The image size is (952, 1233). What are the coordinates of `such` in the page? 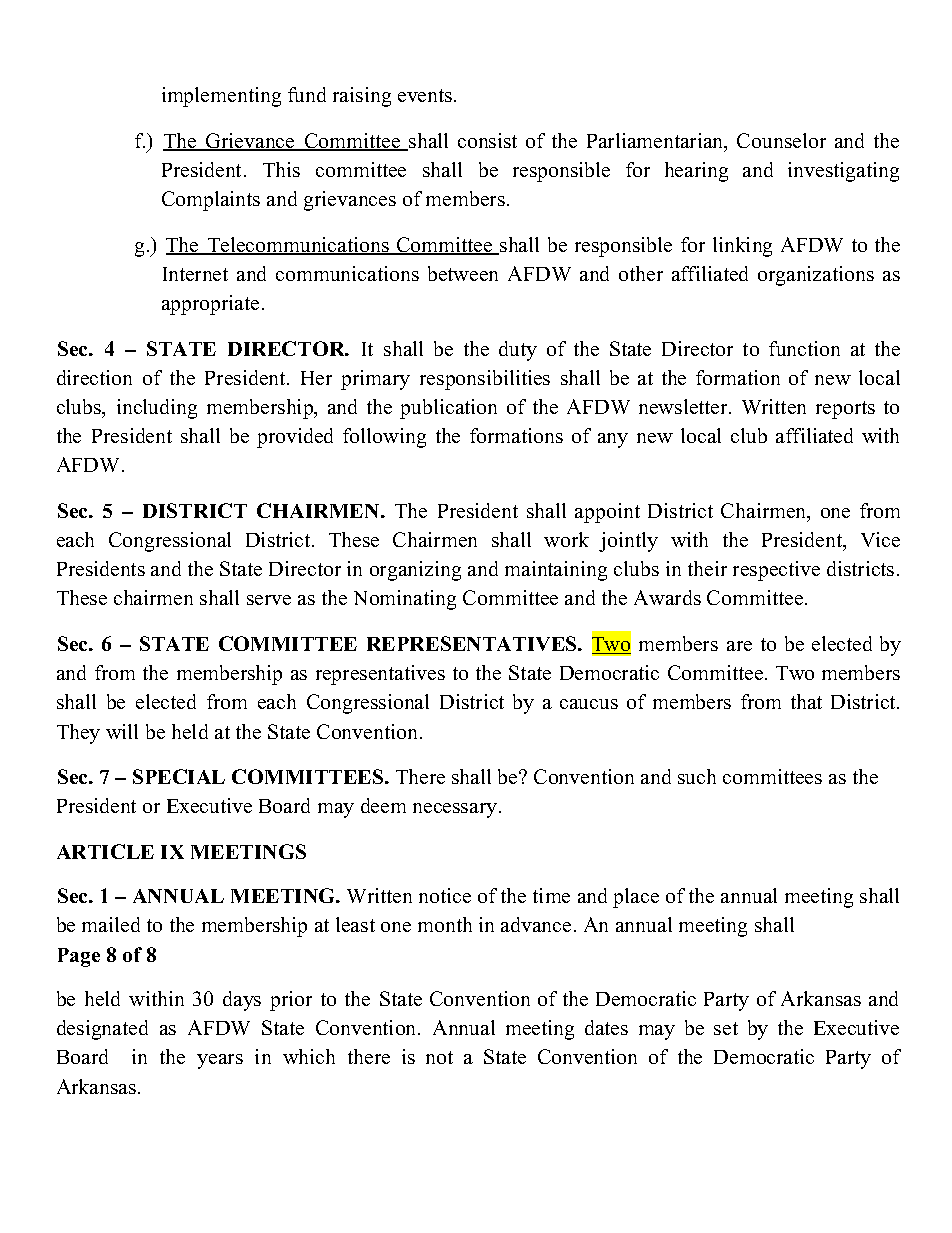 It's located at (697, 776).
